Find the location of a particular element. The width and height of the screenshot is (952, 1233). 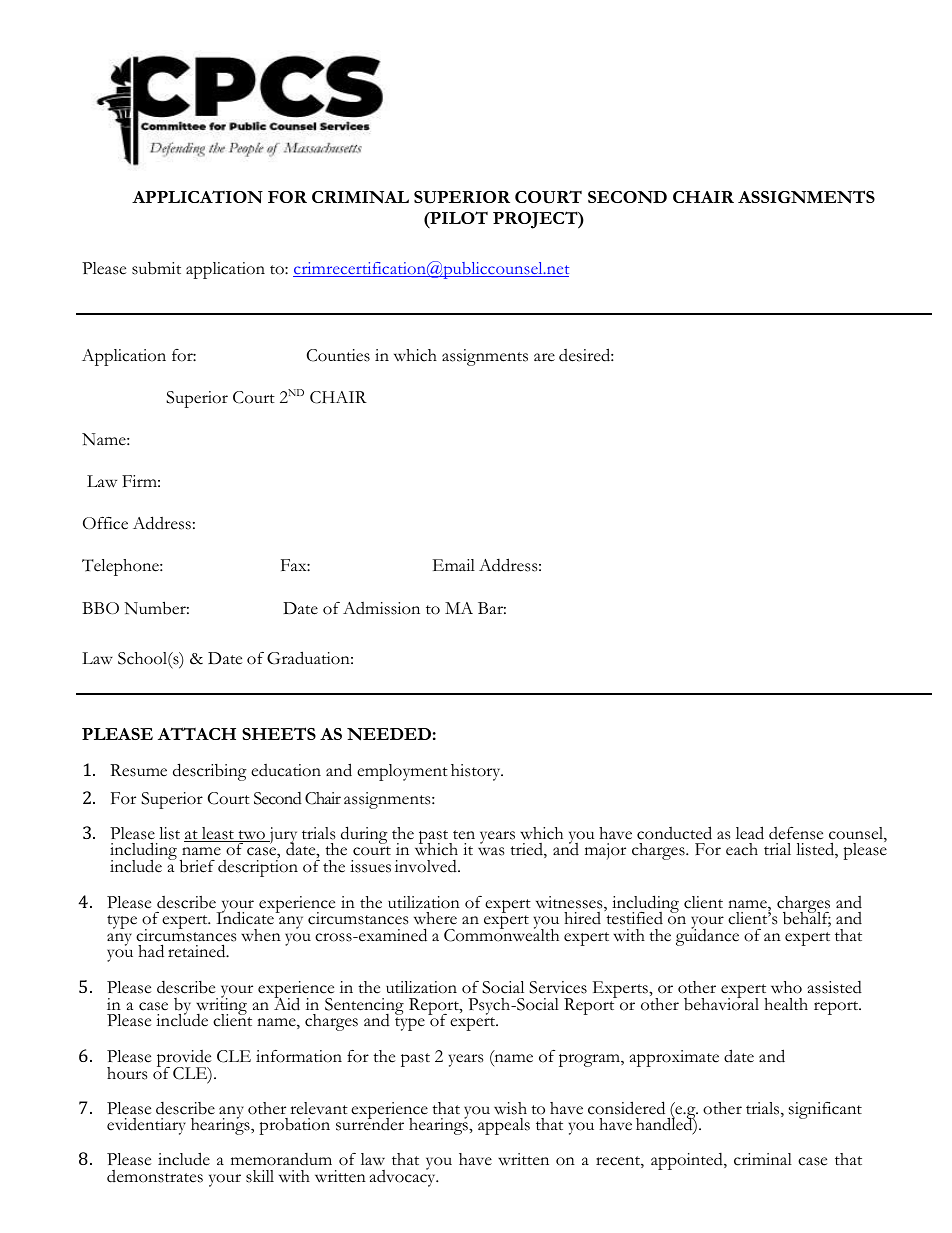

appeals is located at coordinates (504, 1126).
